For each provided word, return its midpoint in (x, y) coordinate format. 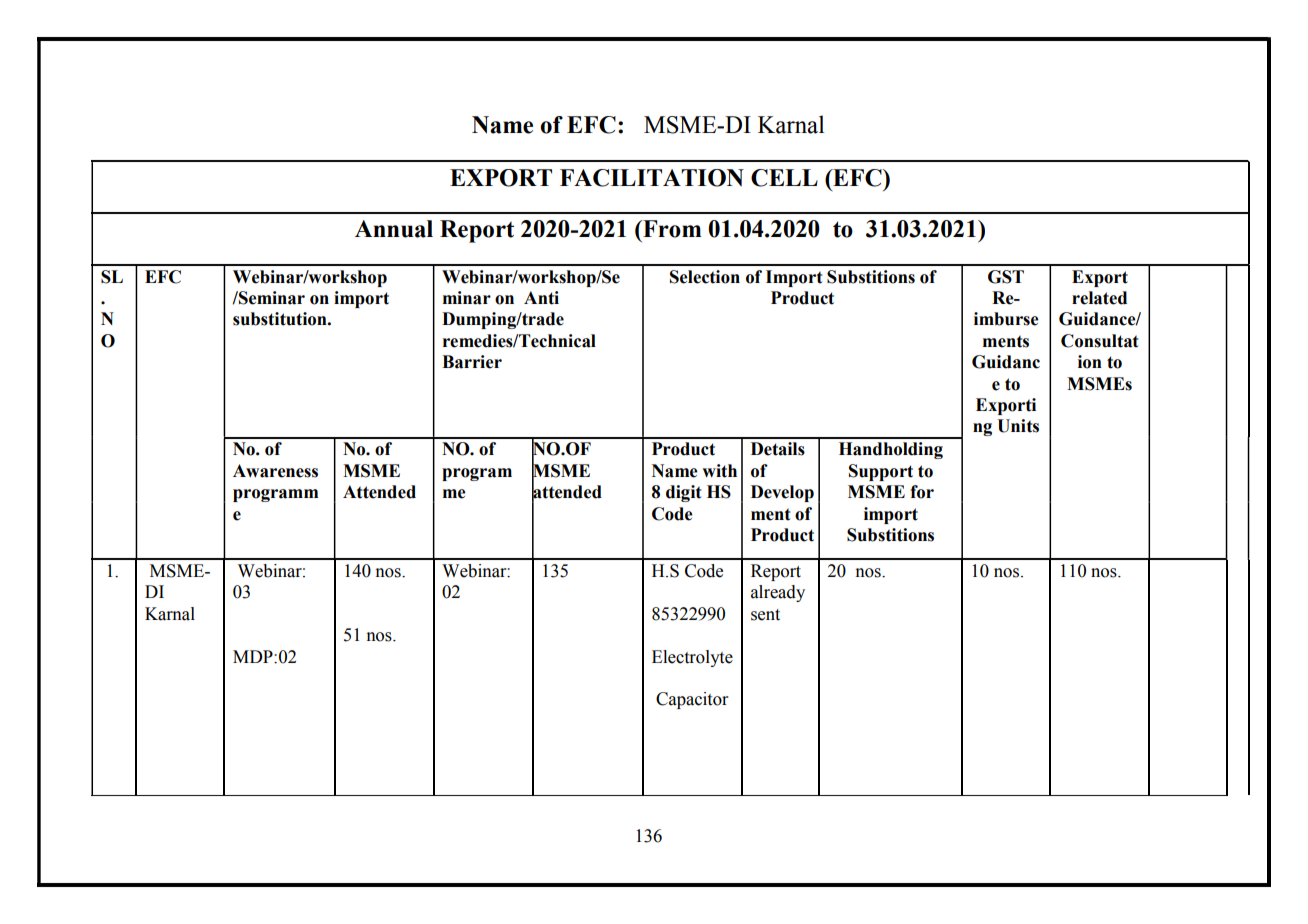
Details (778, 449)
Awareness (275, 471)
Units (1018, 426)
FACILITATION (652, 178)
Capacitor (692, 700)
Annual (394, 229)
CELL (784, 178)
